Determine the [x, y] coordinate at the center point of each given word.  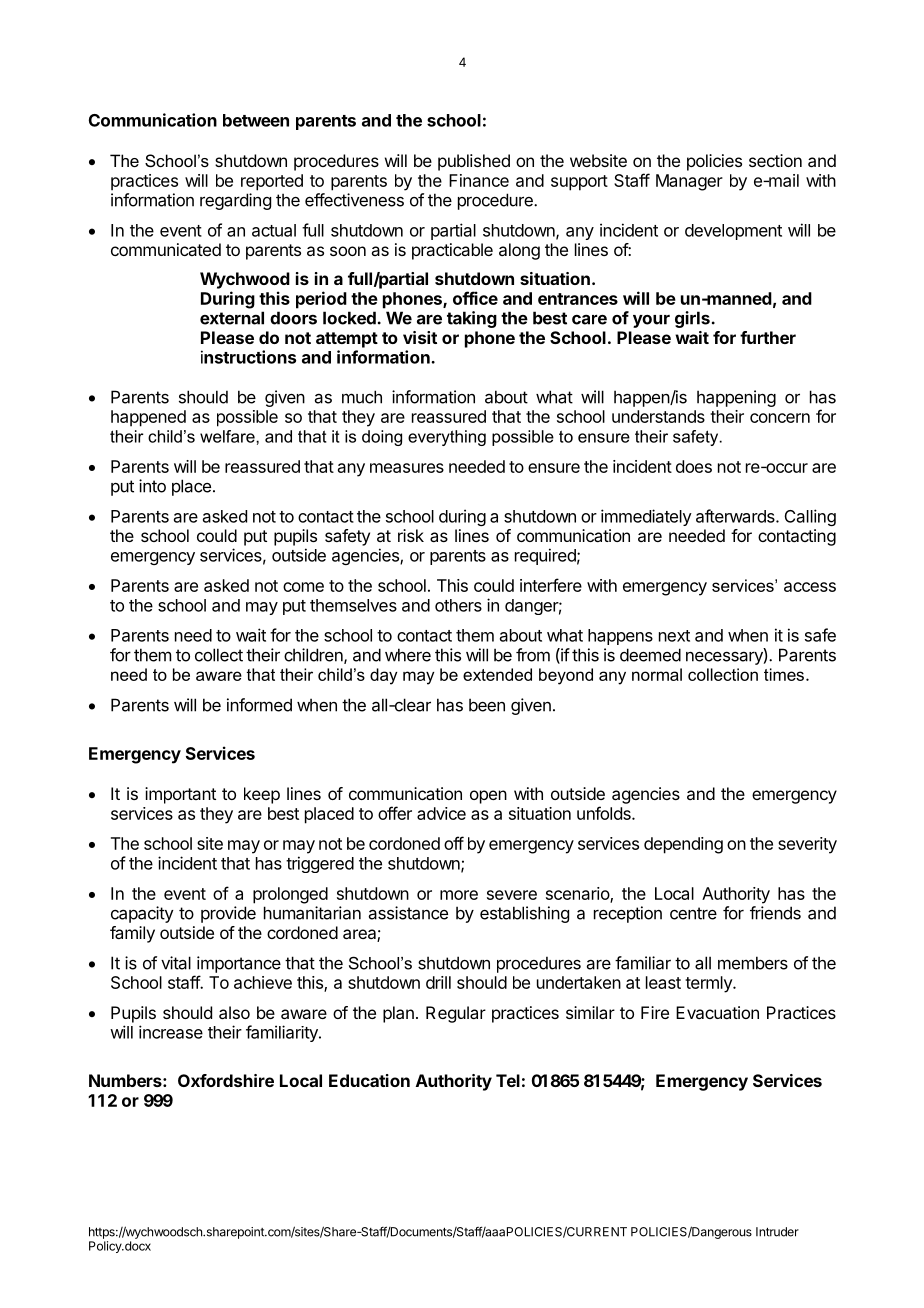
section [775, 160]
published [474, 162]
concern [780, 418]
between [256, 120]
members [753, 963]
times [784, 674]
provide [228, 914]
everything [447, 438]
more [459, 895]
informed [259, 705]
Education [369, 1080]
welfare [228, 436]
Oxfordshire [226, 1080]
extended [497, 674]
